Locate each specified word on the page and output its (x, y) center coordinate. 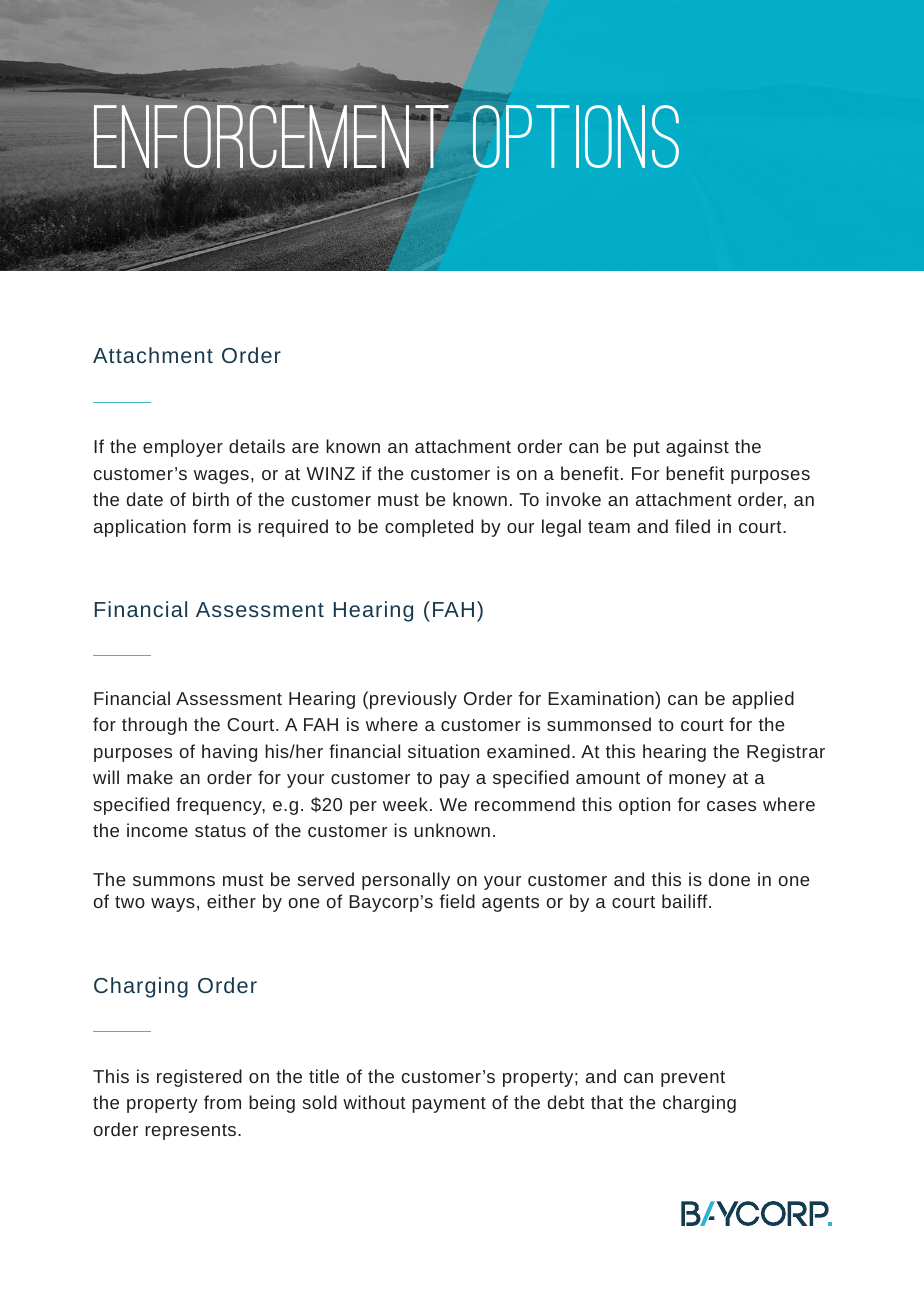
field (457, 901)
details (257, 446)
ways (173, 905)
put (647, 449)
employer (183, 448)
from (222, 1102)
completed (429, 528)
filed (692, 526)
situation (443, 751)
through (154, 726)
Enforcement (271, 138)
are (305, 448)
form (212, 526)
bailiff (686, 901)
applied (763, 700)
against (697, 448)
